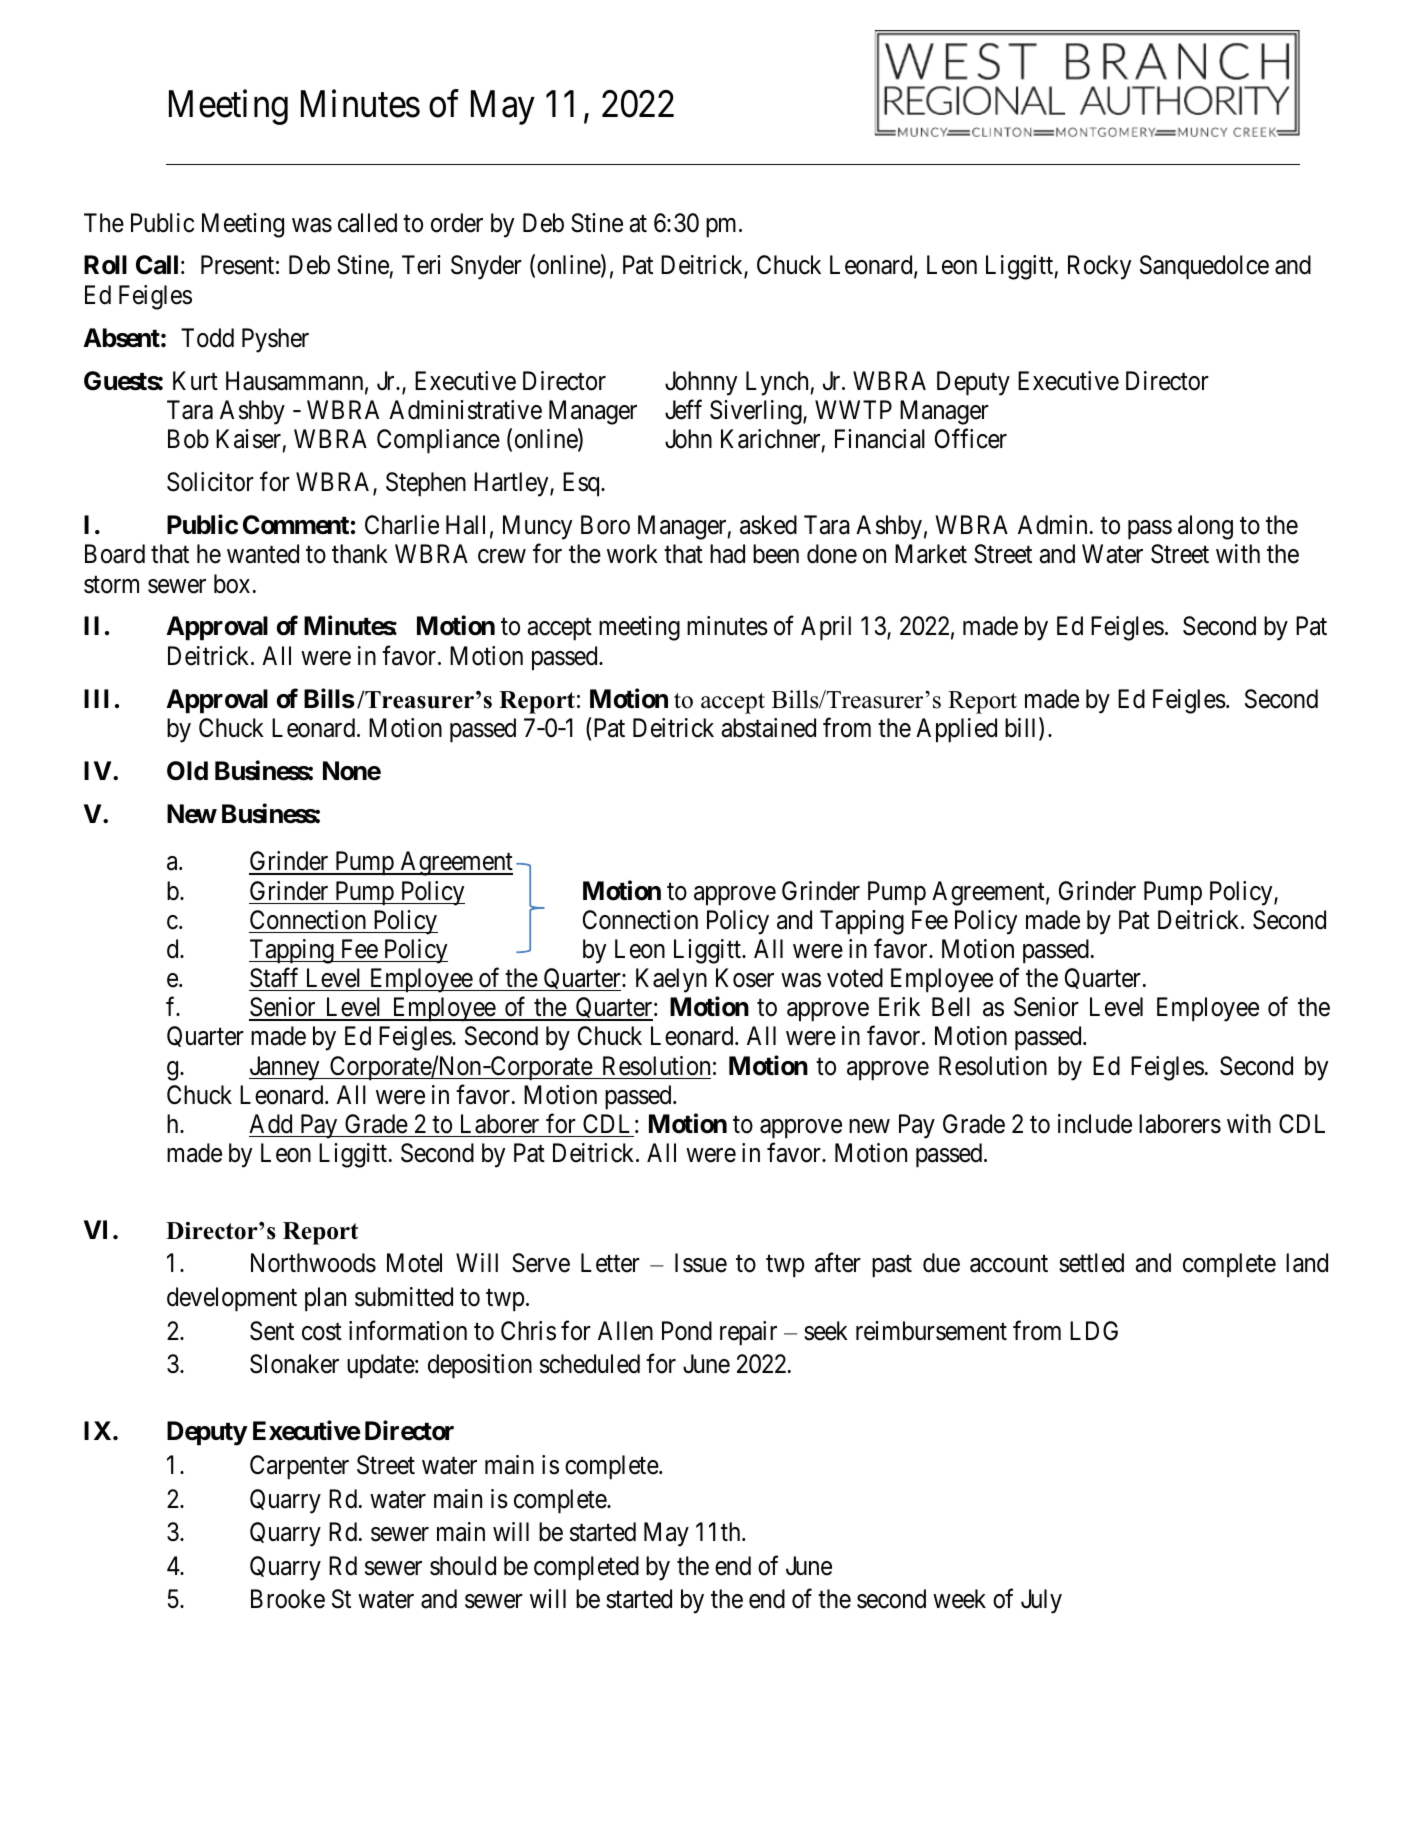  Describe the element at coordinates (486, 267) in the page. I see `Snyder` at that location.
